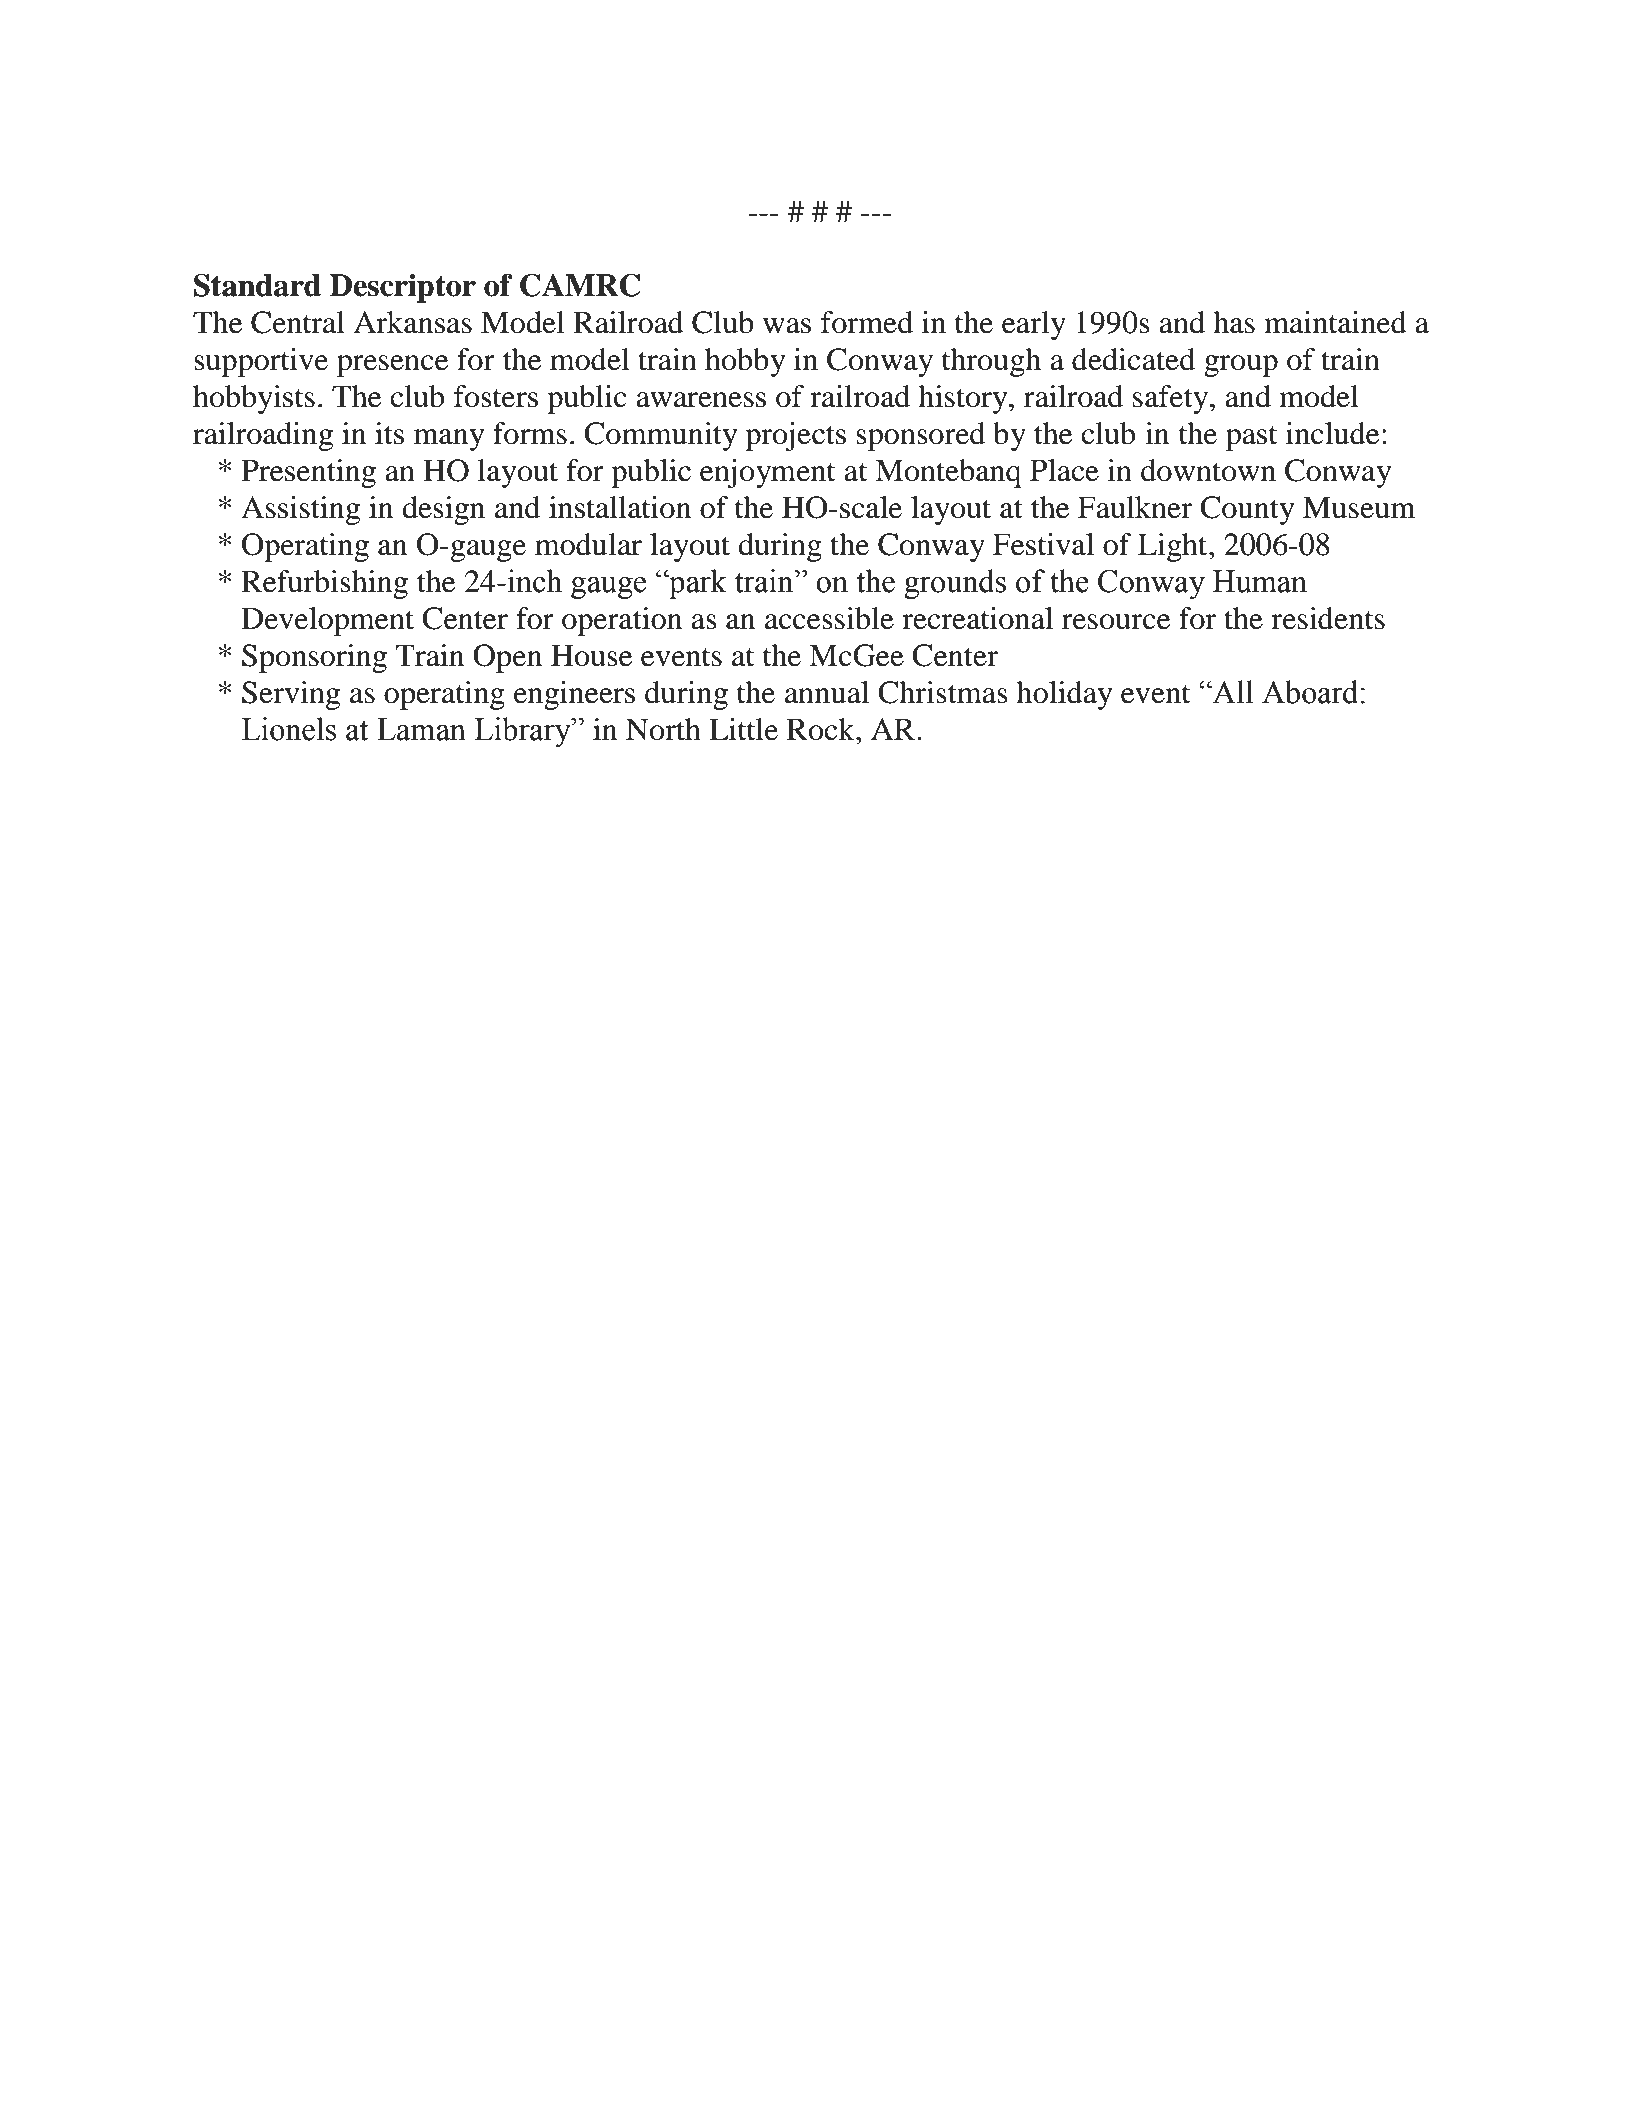  I want to click on safety, so click(1172, 399).
